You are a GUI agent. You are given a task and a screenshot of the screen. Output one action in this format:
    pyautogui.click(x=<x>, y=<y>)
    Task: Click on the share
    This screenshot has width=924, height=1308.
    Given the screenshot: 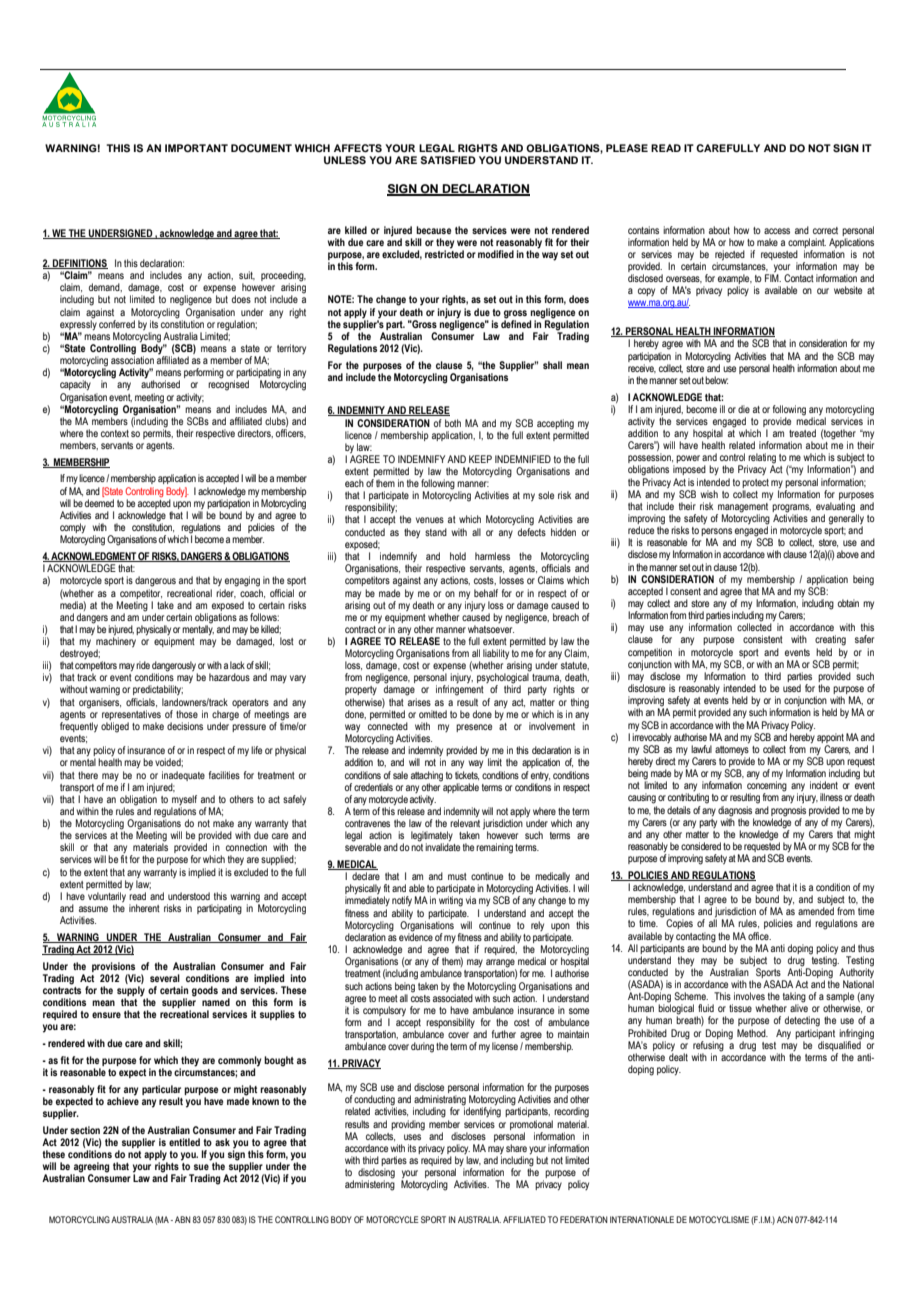 What is the action you would take?
    pyautogui.click(x=516, y=1148)
